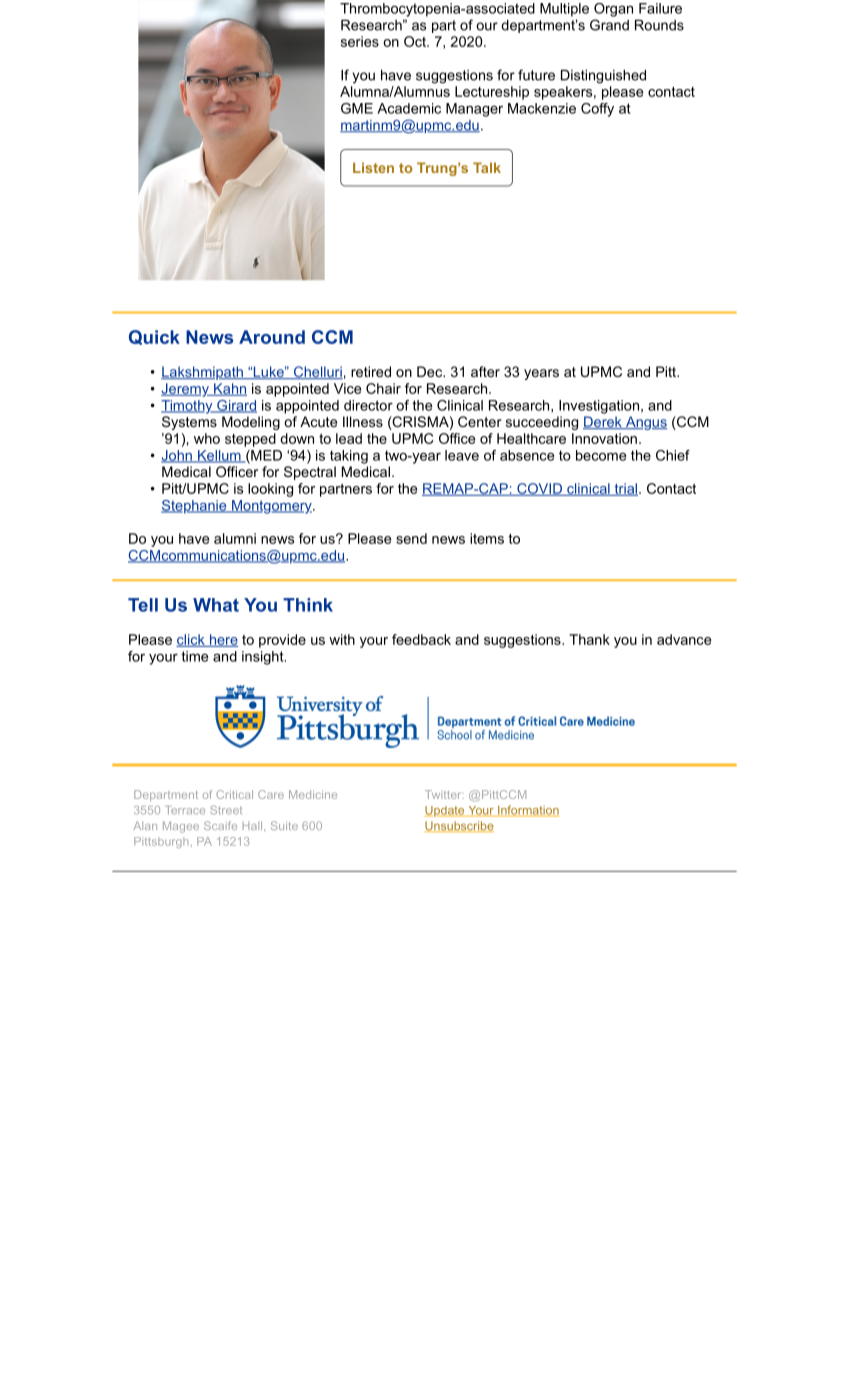  Describe the element at coordinates (609, 25) in the screenshot. I see `Grand` at that location.
